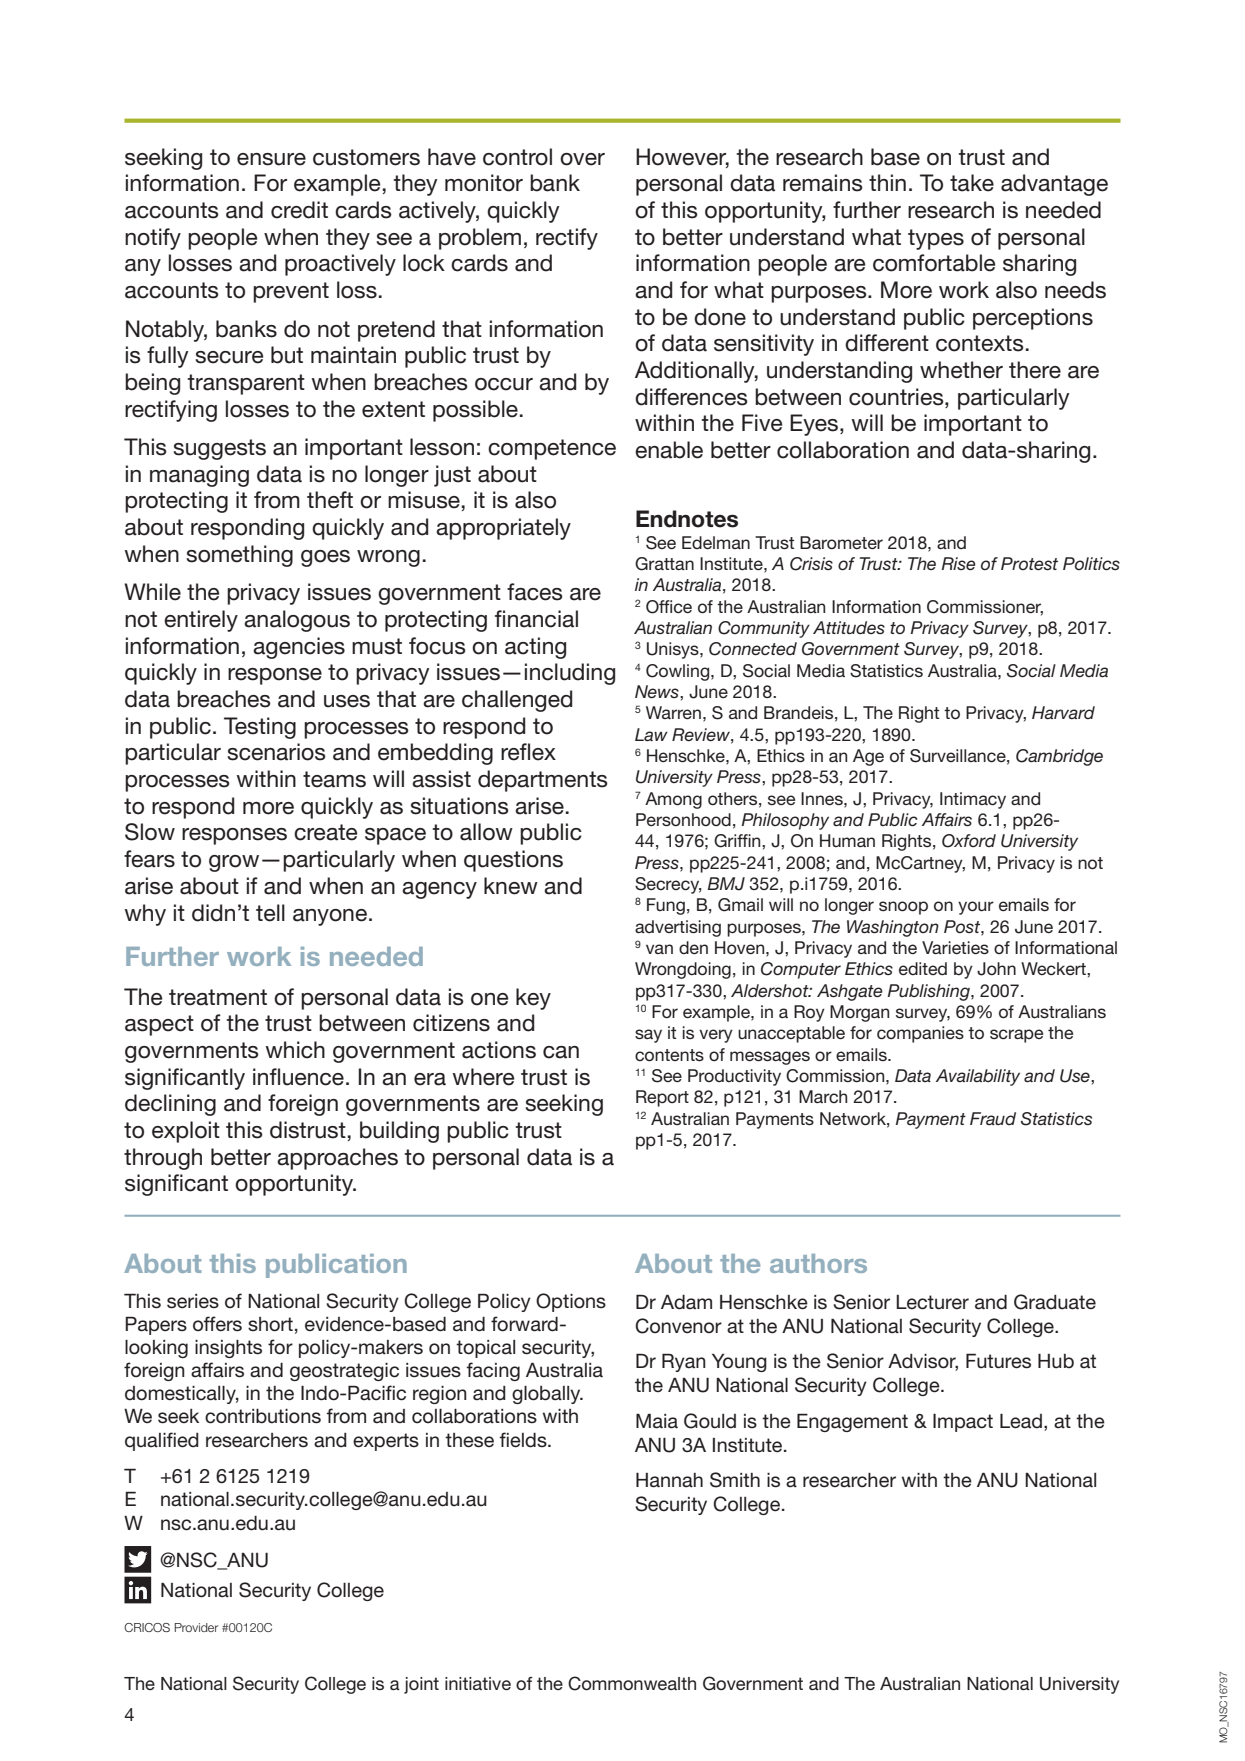 Image resolution: width=1245 pixels, height=1761 pixels. What do you see at coordinates (196, 1627) in the screenshot?
I see `Provider` at bounding box center [196, 1627].
